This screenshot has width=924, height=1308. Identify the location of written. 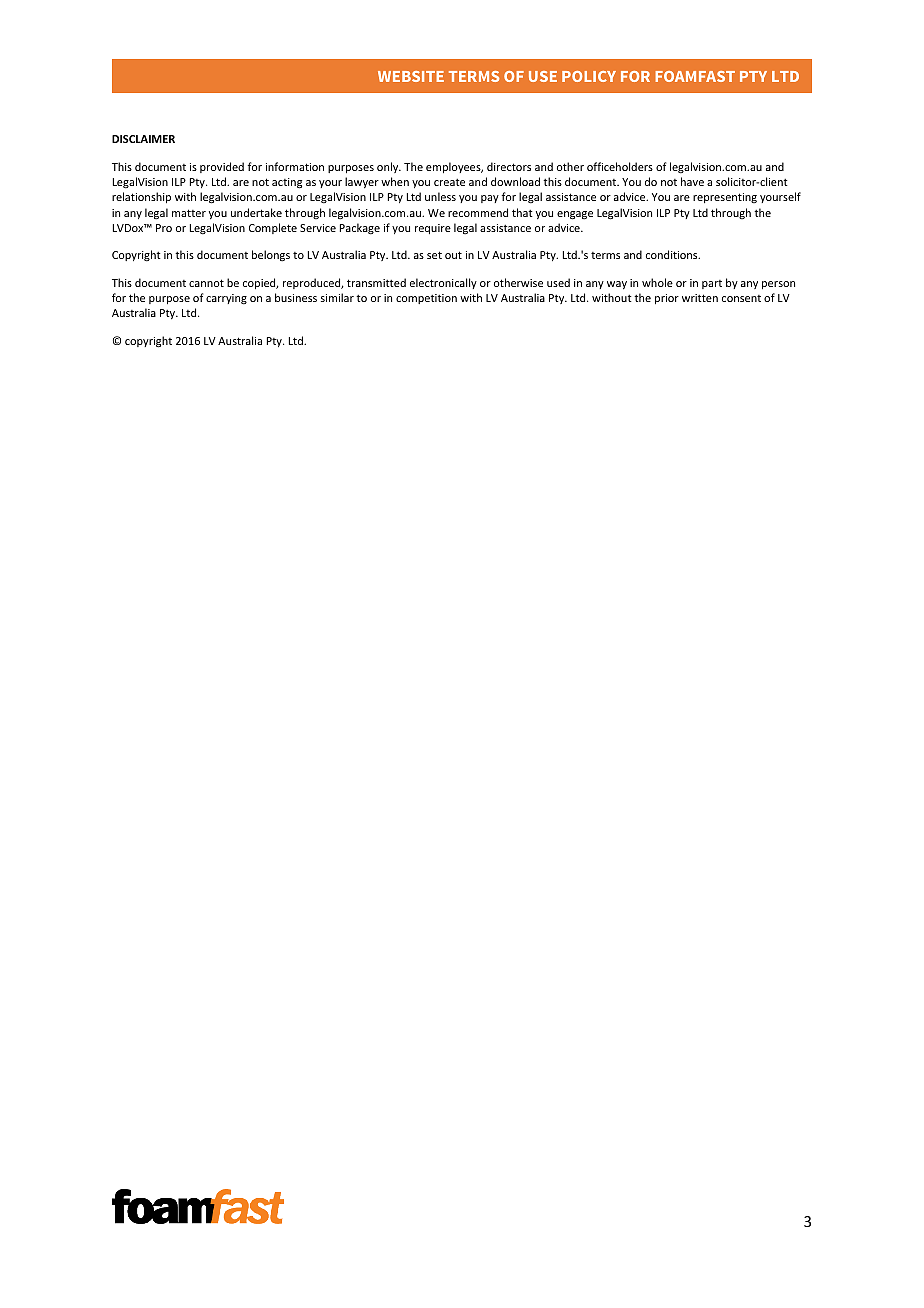
(700, 298).
